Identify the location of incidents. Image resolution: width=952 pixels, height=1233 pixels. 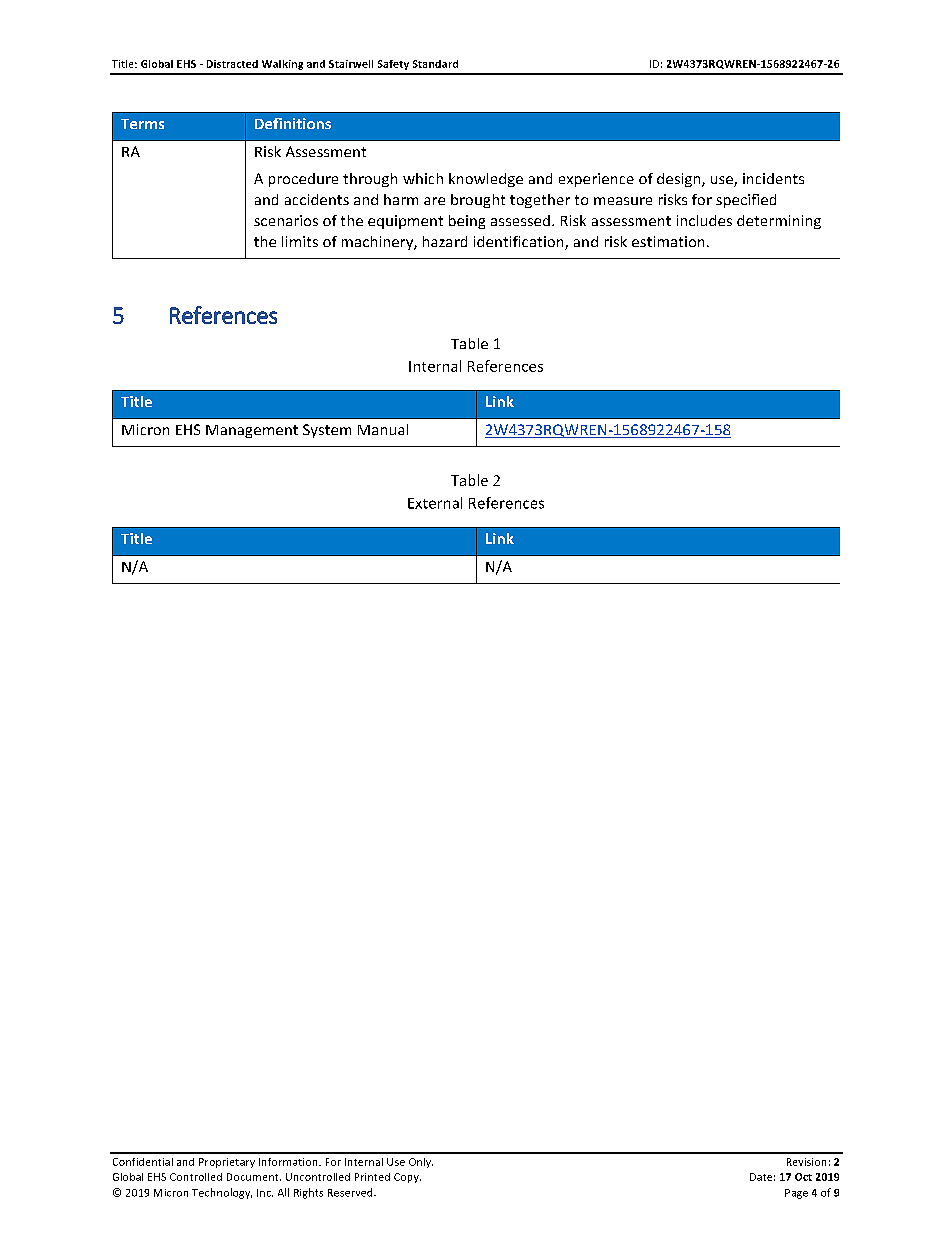
(773, 178).
